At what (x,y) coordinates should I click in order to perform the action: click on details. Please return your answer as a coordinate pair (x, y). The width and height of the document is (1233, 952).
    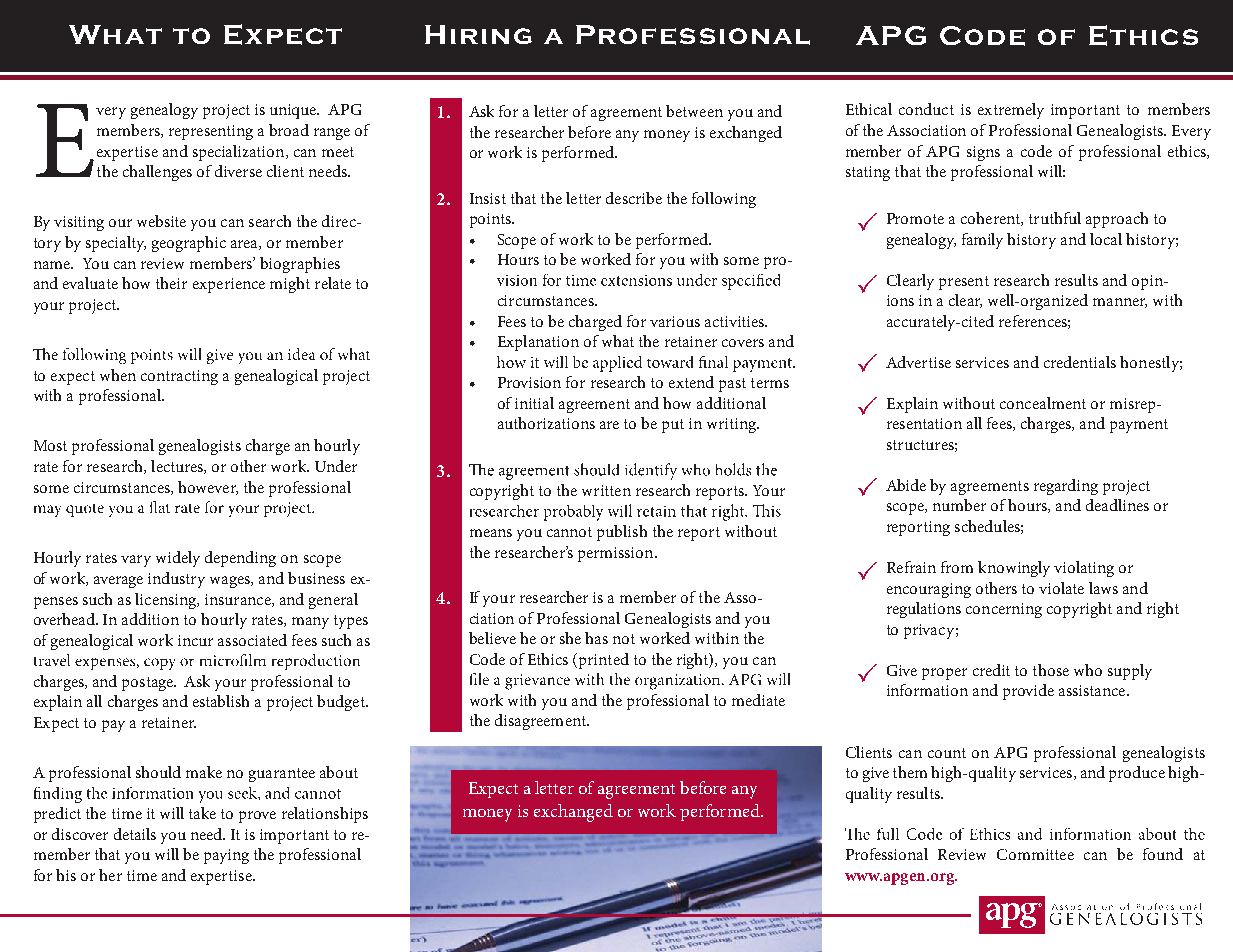
    Looking at the image, I should click on (135, 834).
